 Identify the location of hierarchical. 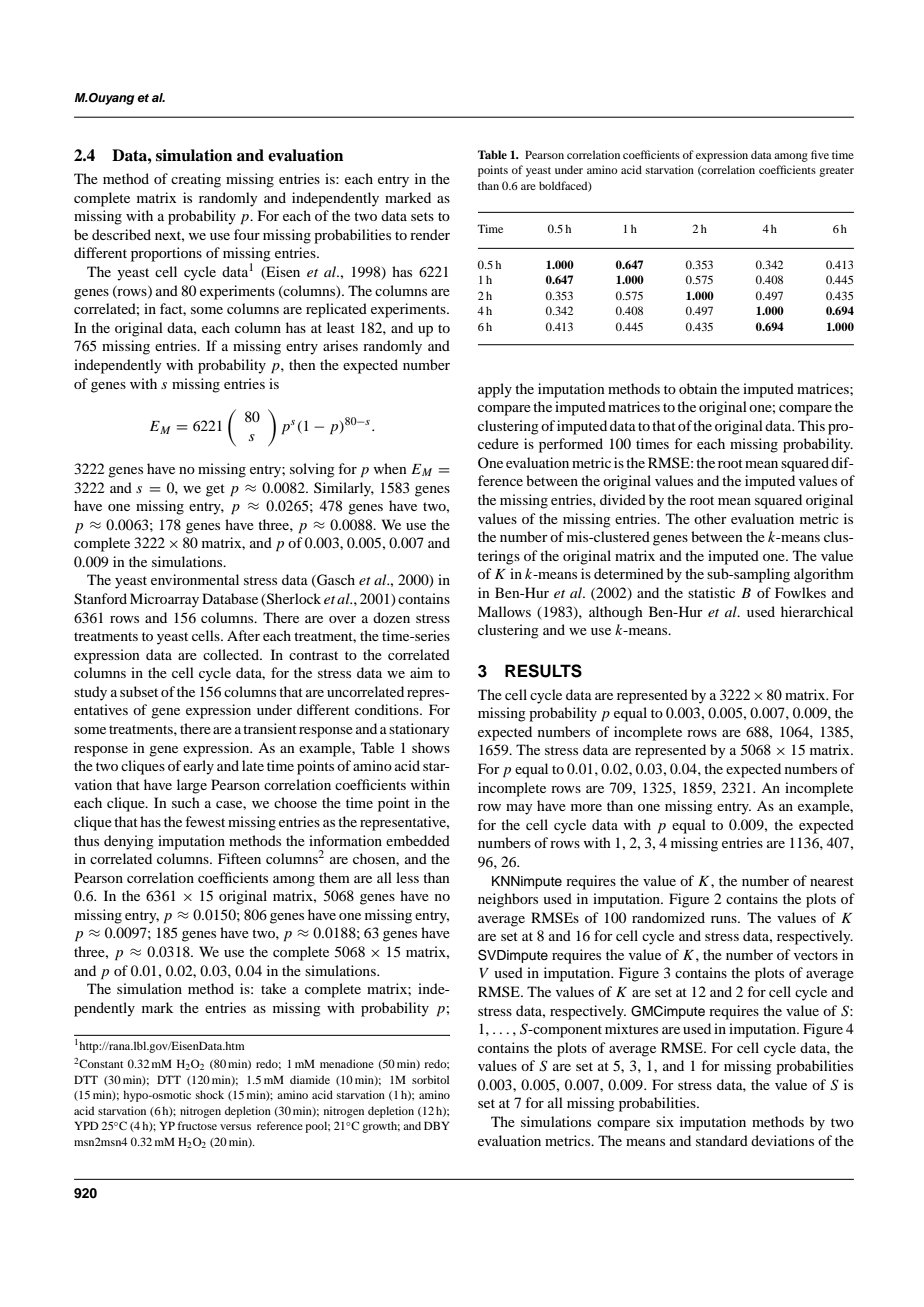
(817, 611).
